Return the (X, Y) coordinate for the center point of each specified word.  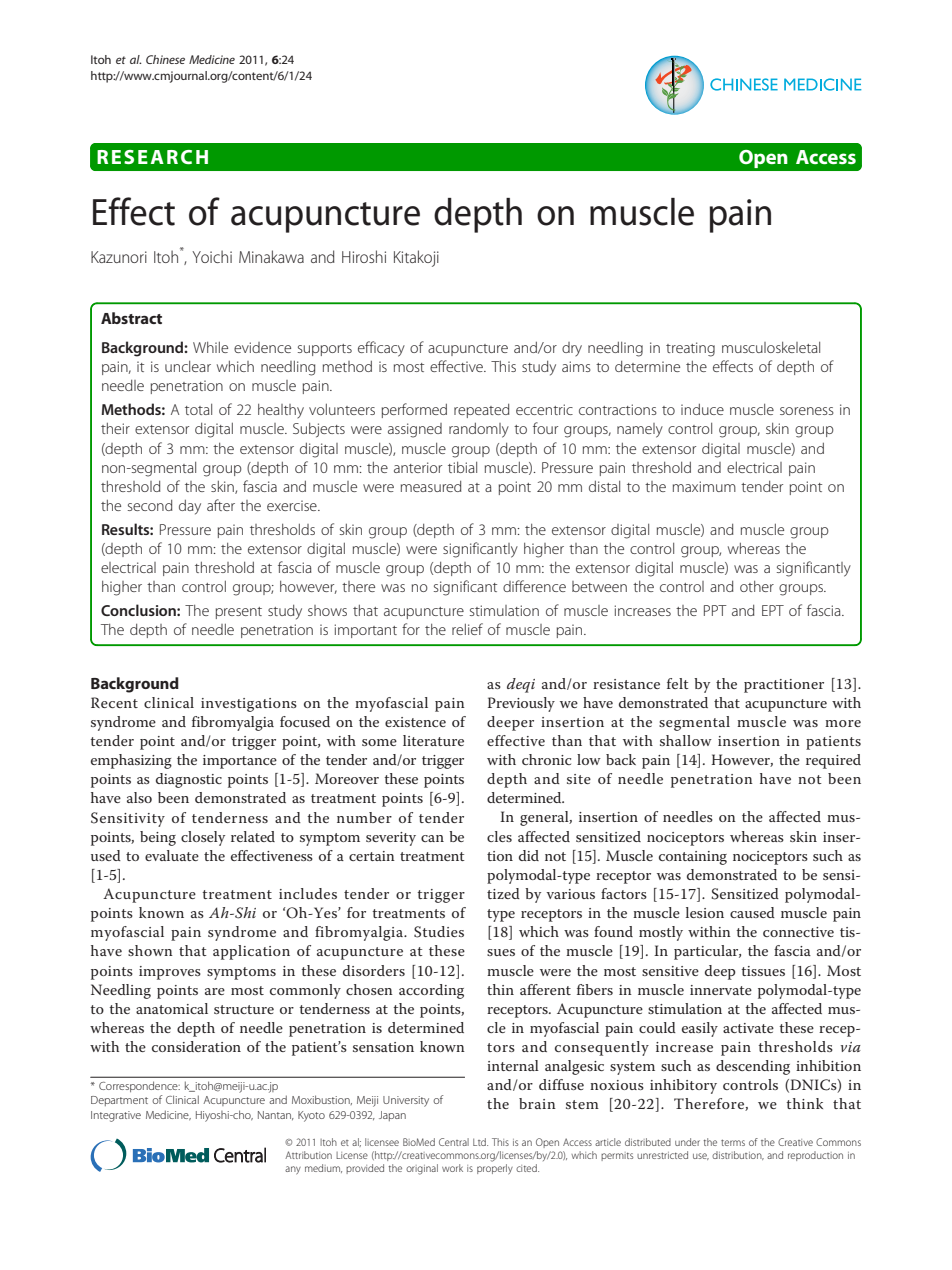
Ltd (480, 1142)
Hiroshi (364, 256)
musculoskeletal (771, 347)
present (239, 613)
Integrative (116, 1116)
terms (733, 1143)
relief (467, 629)
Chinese (165, 59)
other (757, 586)
